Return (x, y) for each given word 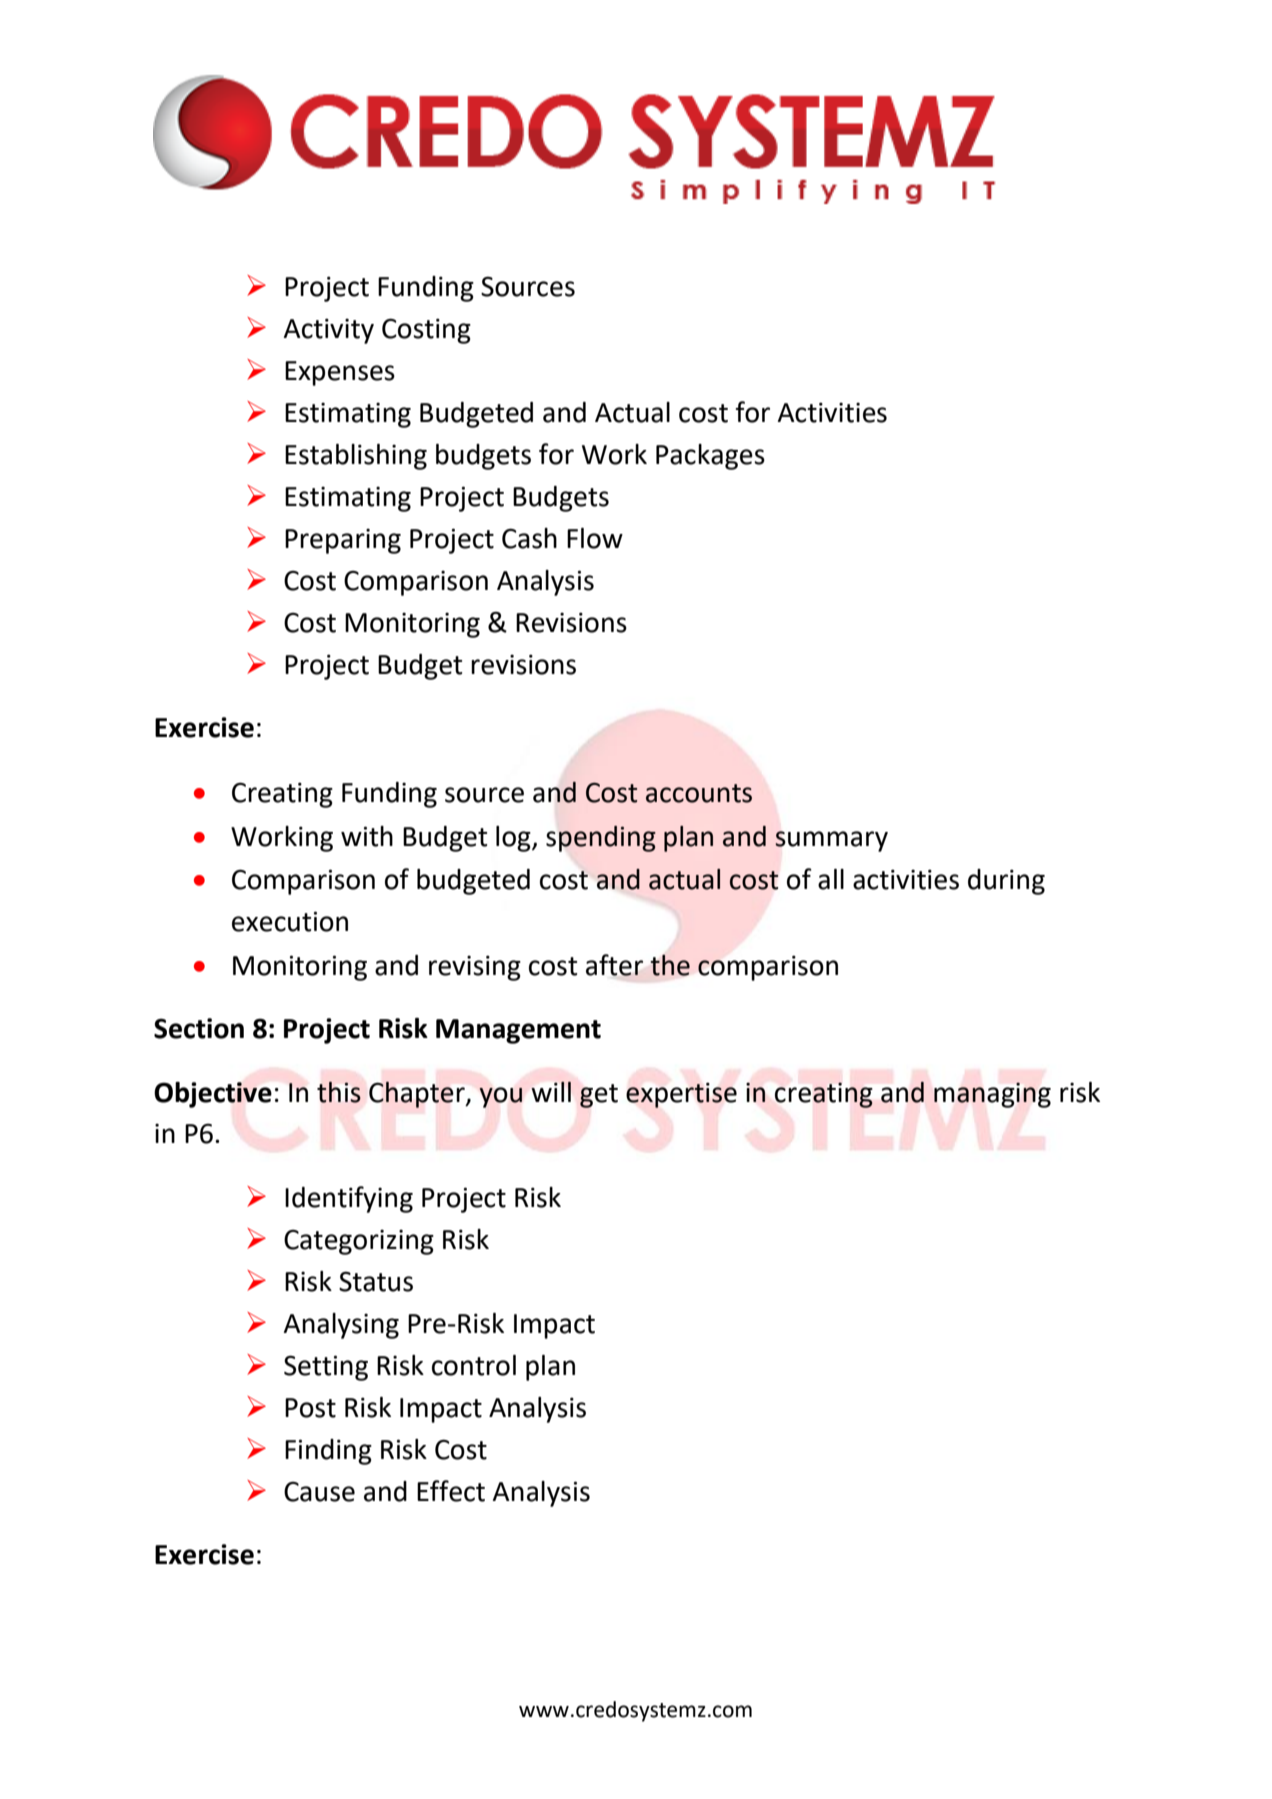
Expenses (340, 373)
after (614, 965)
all (831, 879)
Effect (451, 1491)
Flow (595, 538)
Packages (710, 457)
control (474, 1365)
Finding (328, 1452)
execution (290, 921)
